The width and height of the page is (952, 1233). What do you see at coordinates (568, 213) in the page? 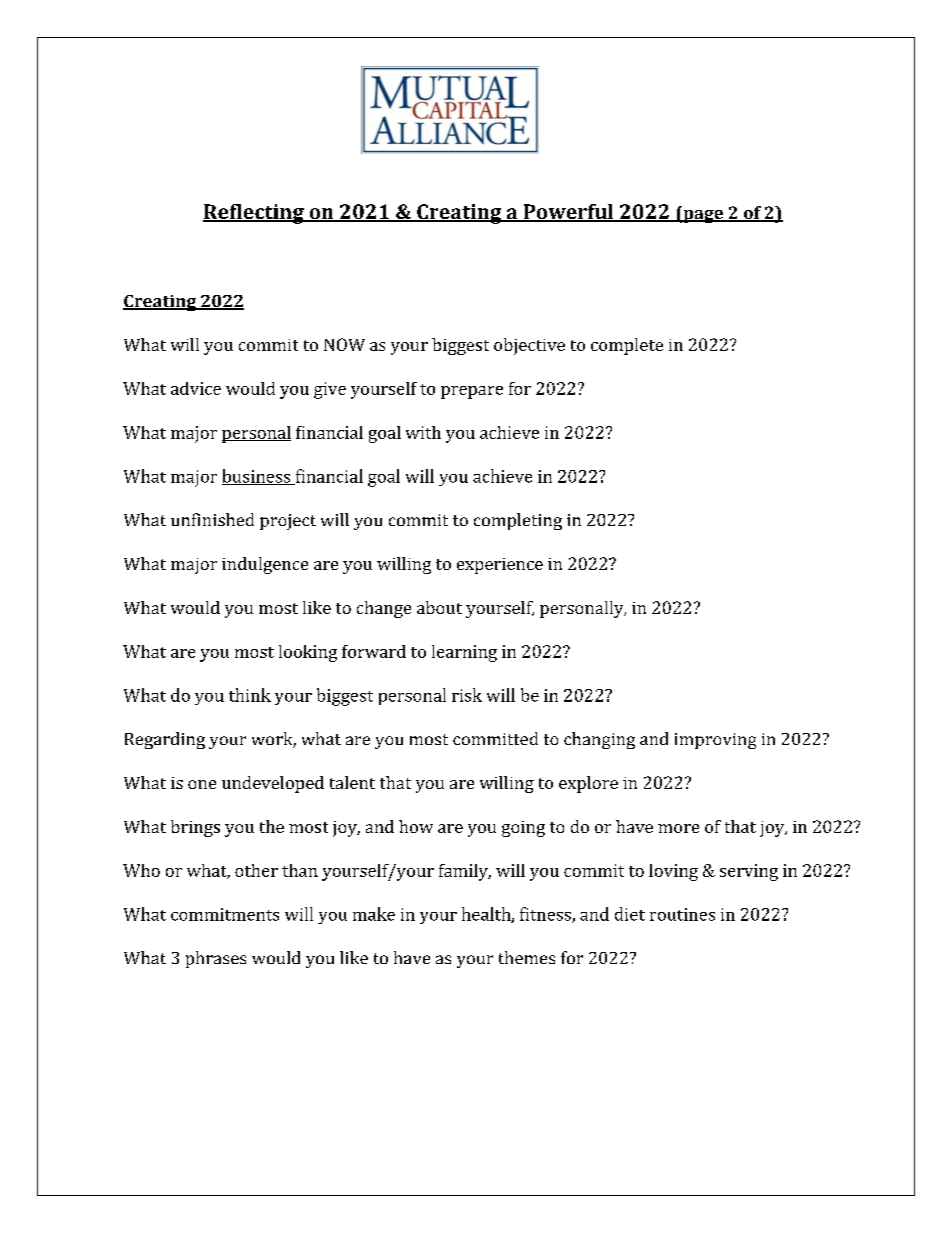
I see `Powerful` at bounding box center [568, 213].
